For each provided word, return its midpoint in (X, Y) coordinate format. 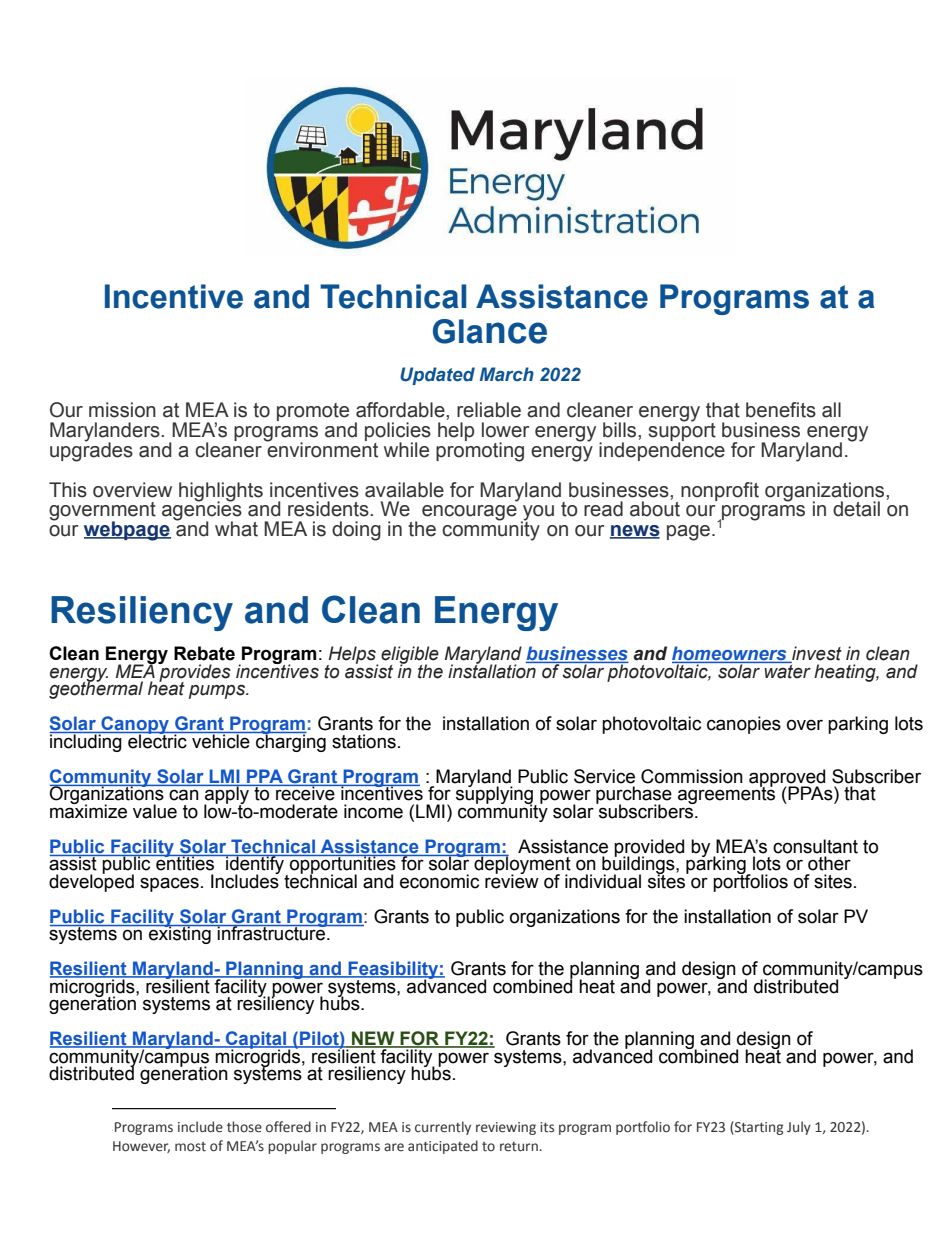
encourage (469, 513)
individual (603, 881)
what (236, 529)
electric (157, 740)
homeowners (730, 654)
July (799, 1128)
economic (439, 881)
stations (364, 741)
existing (180, 934)
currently (443, 1128)
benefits (781, 410)
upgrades (91, 451)
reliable (489, 410)
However (141, 1147)
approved (787, 779)
